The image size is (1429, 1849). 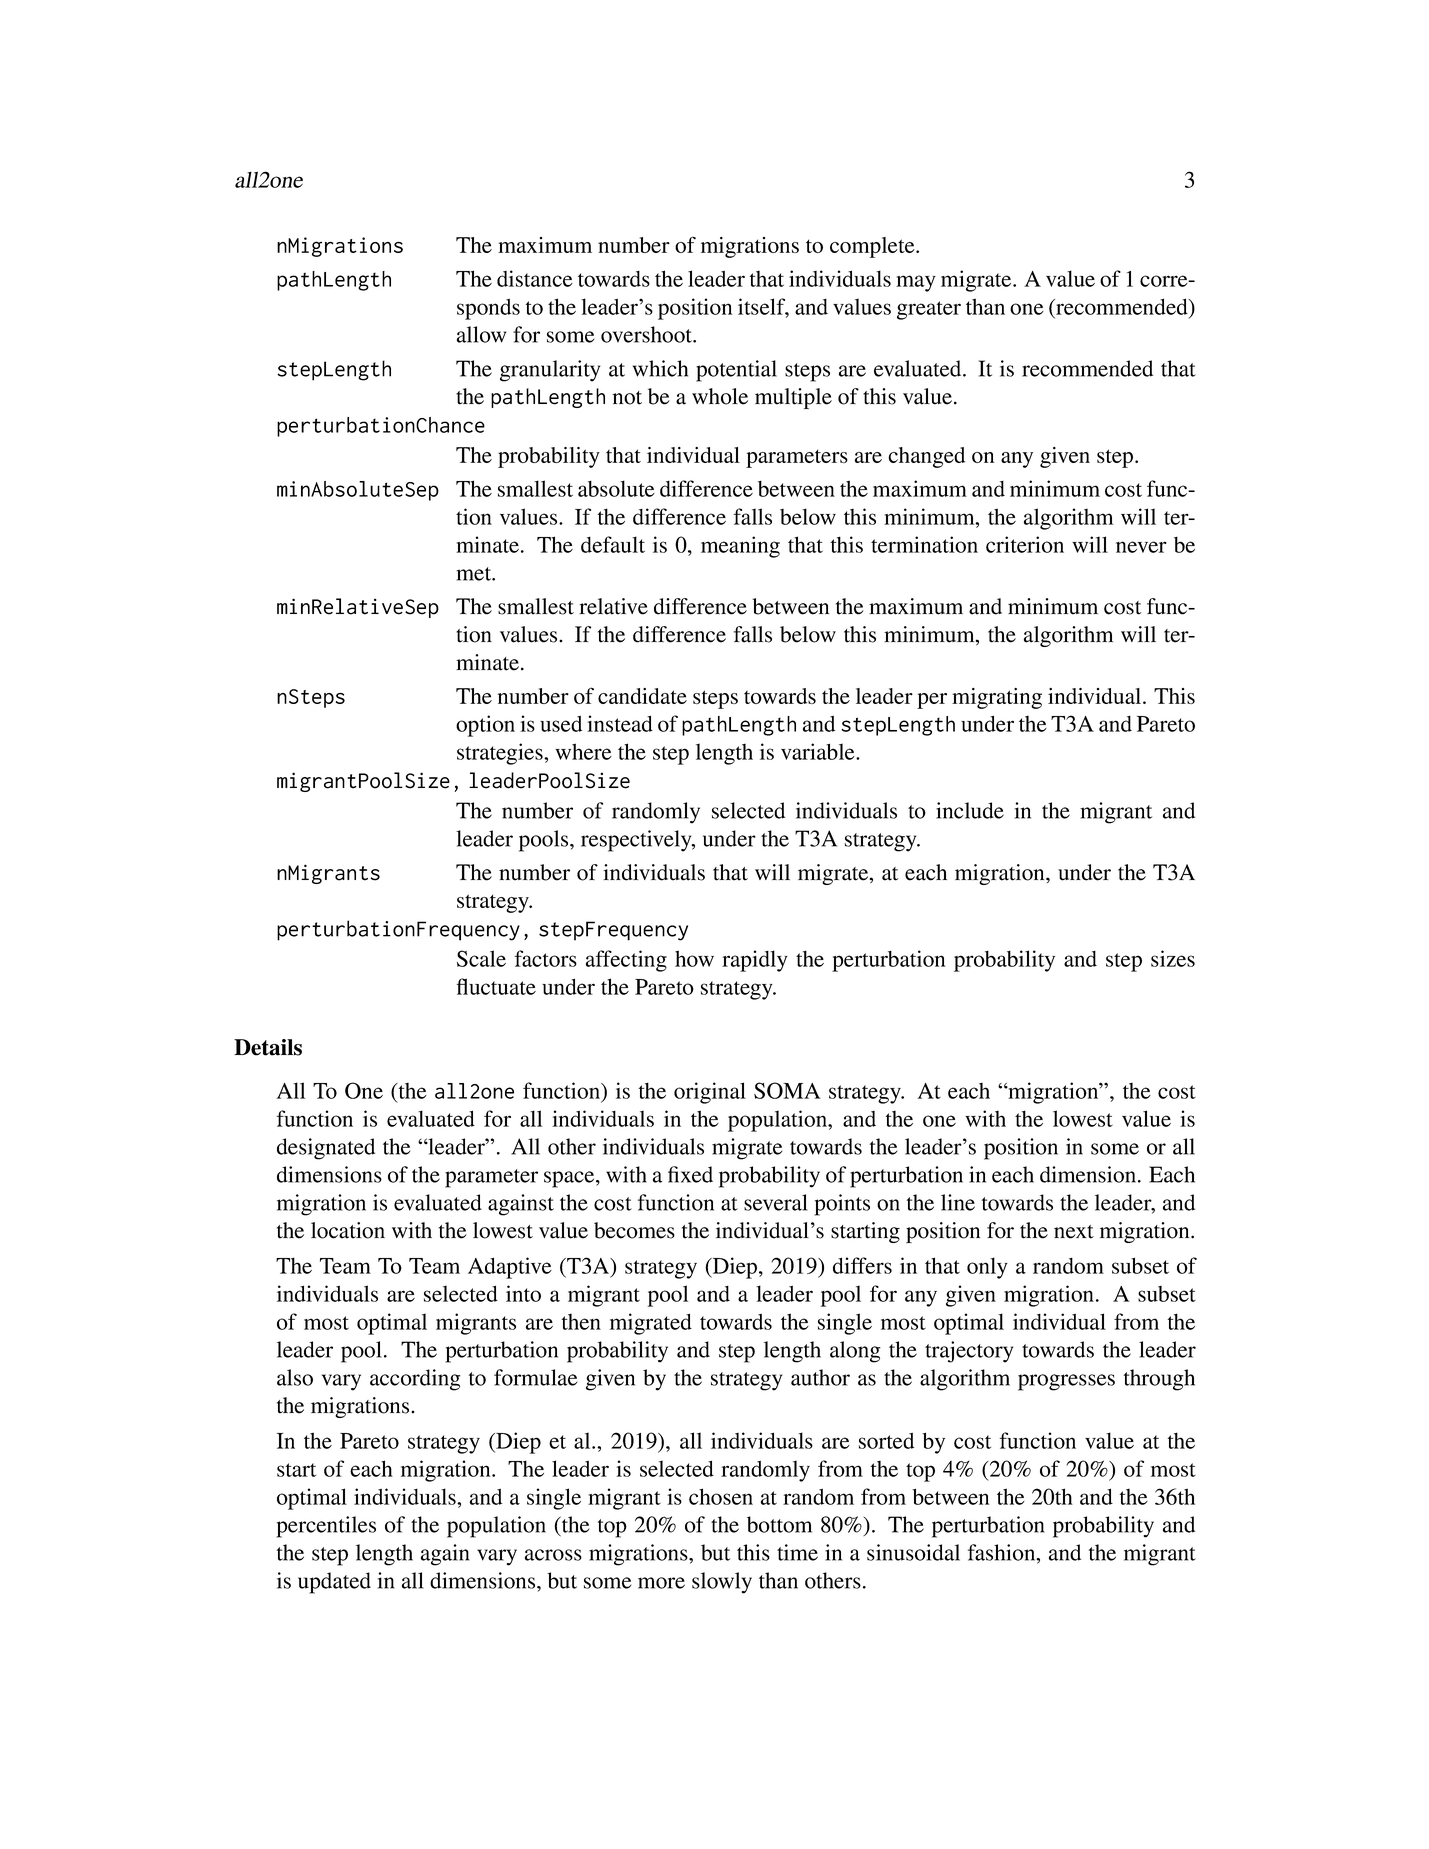 I want to click on sizes, so click(x=1173, y=958).
